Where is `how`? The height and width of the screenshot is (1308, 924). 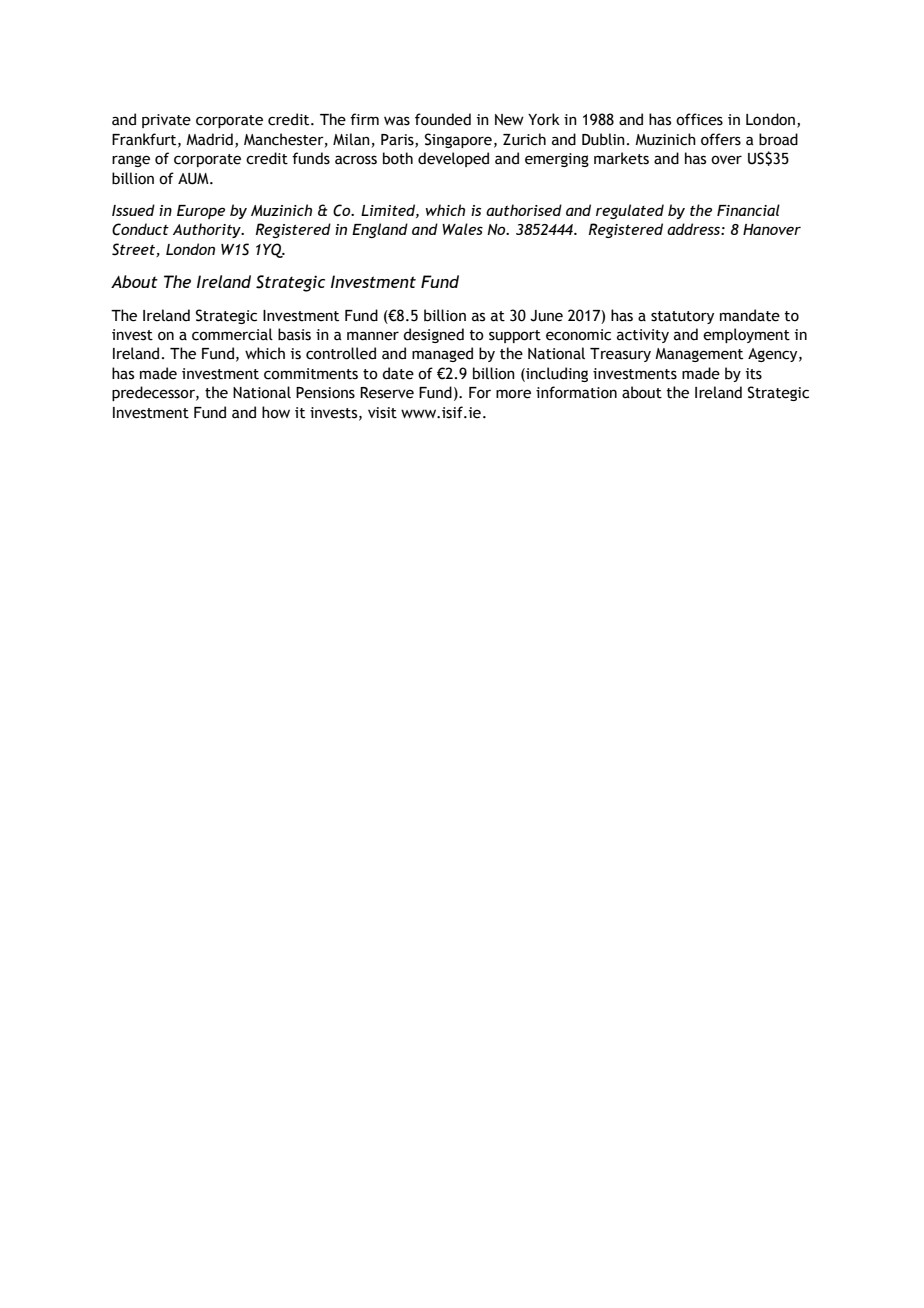
how is located at coordinates (276, 412).
